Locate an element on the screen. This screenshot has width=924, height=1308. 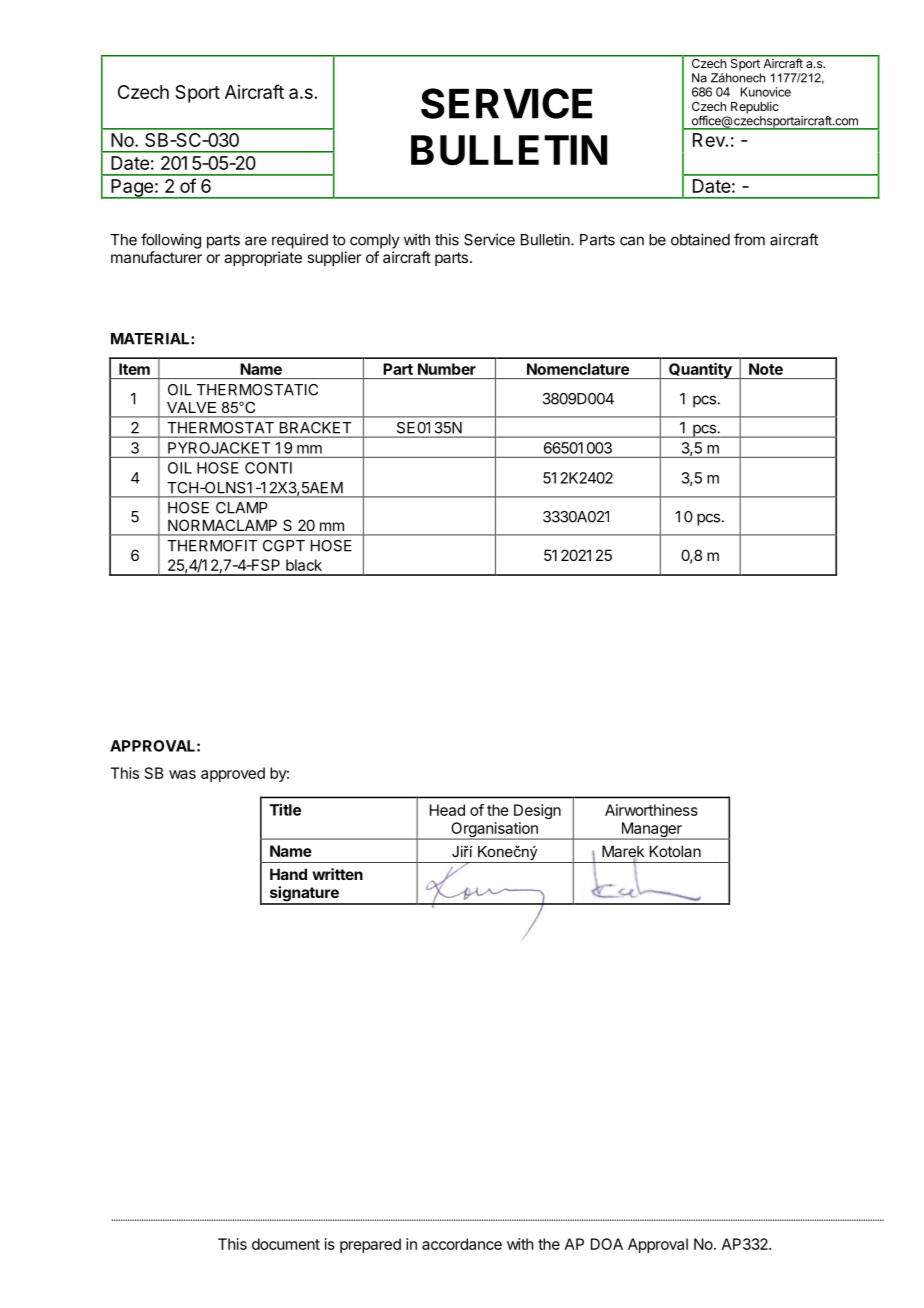
DOA is located at coordinates (607, 1244).
